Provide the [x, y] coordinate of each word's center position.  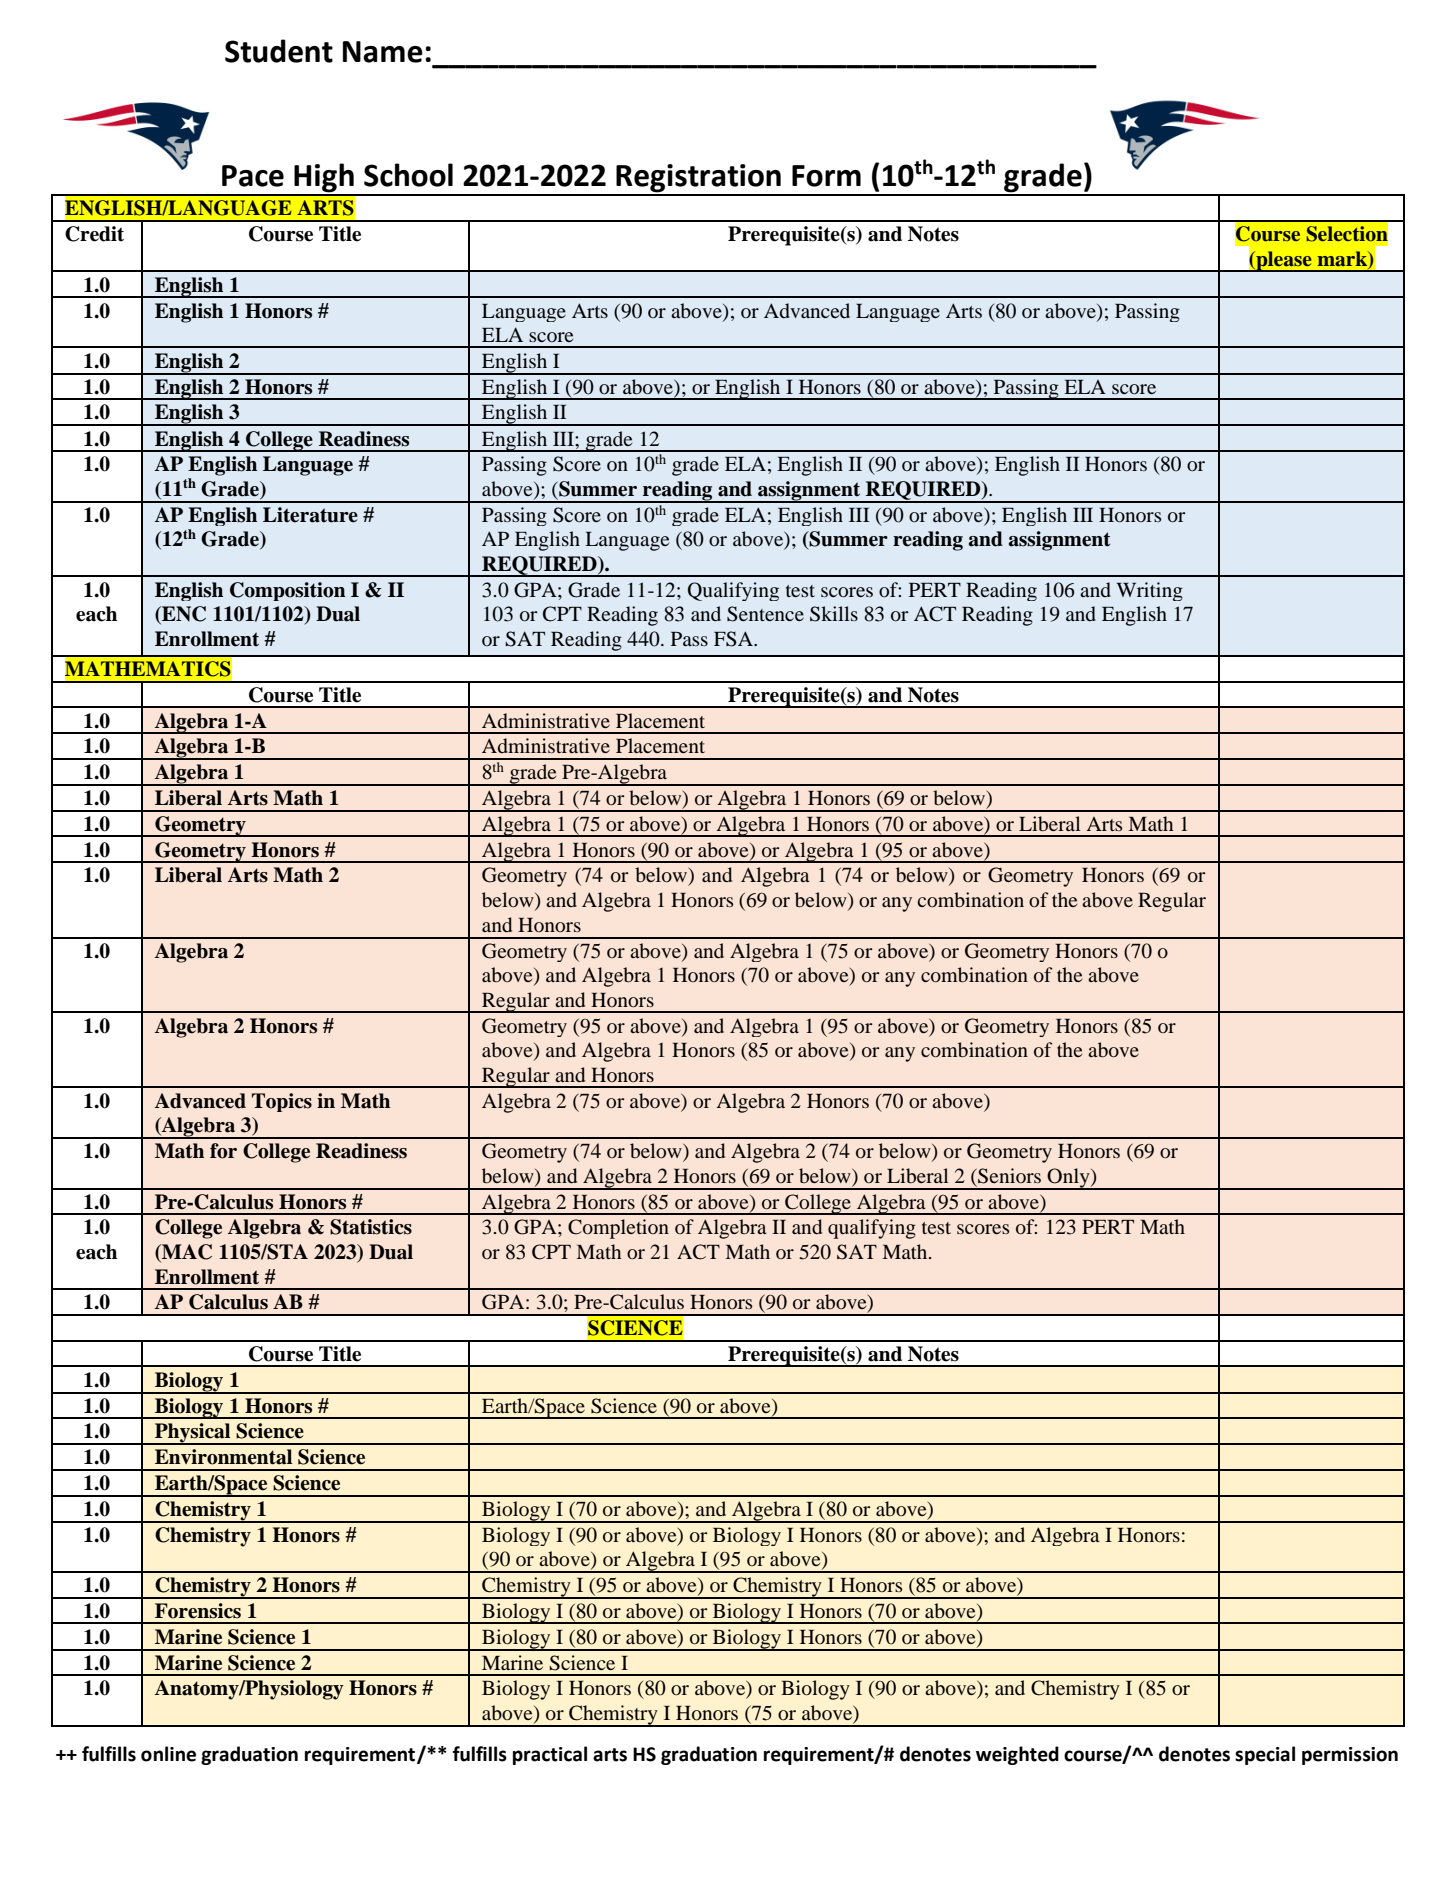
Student [279, 51]
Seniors [1008, 1176]
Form [826, 176]
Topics [282, 1102]
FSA [734, 639]
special [1265, 1755]
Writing [1149, 591]
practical [550, 1755]
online [168, 1754]
